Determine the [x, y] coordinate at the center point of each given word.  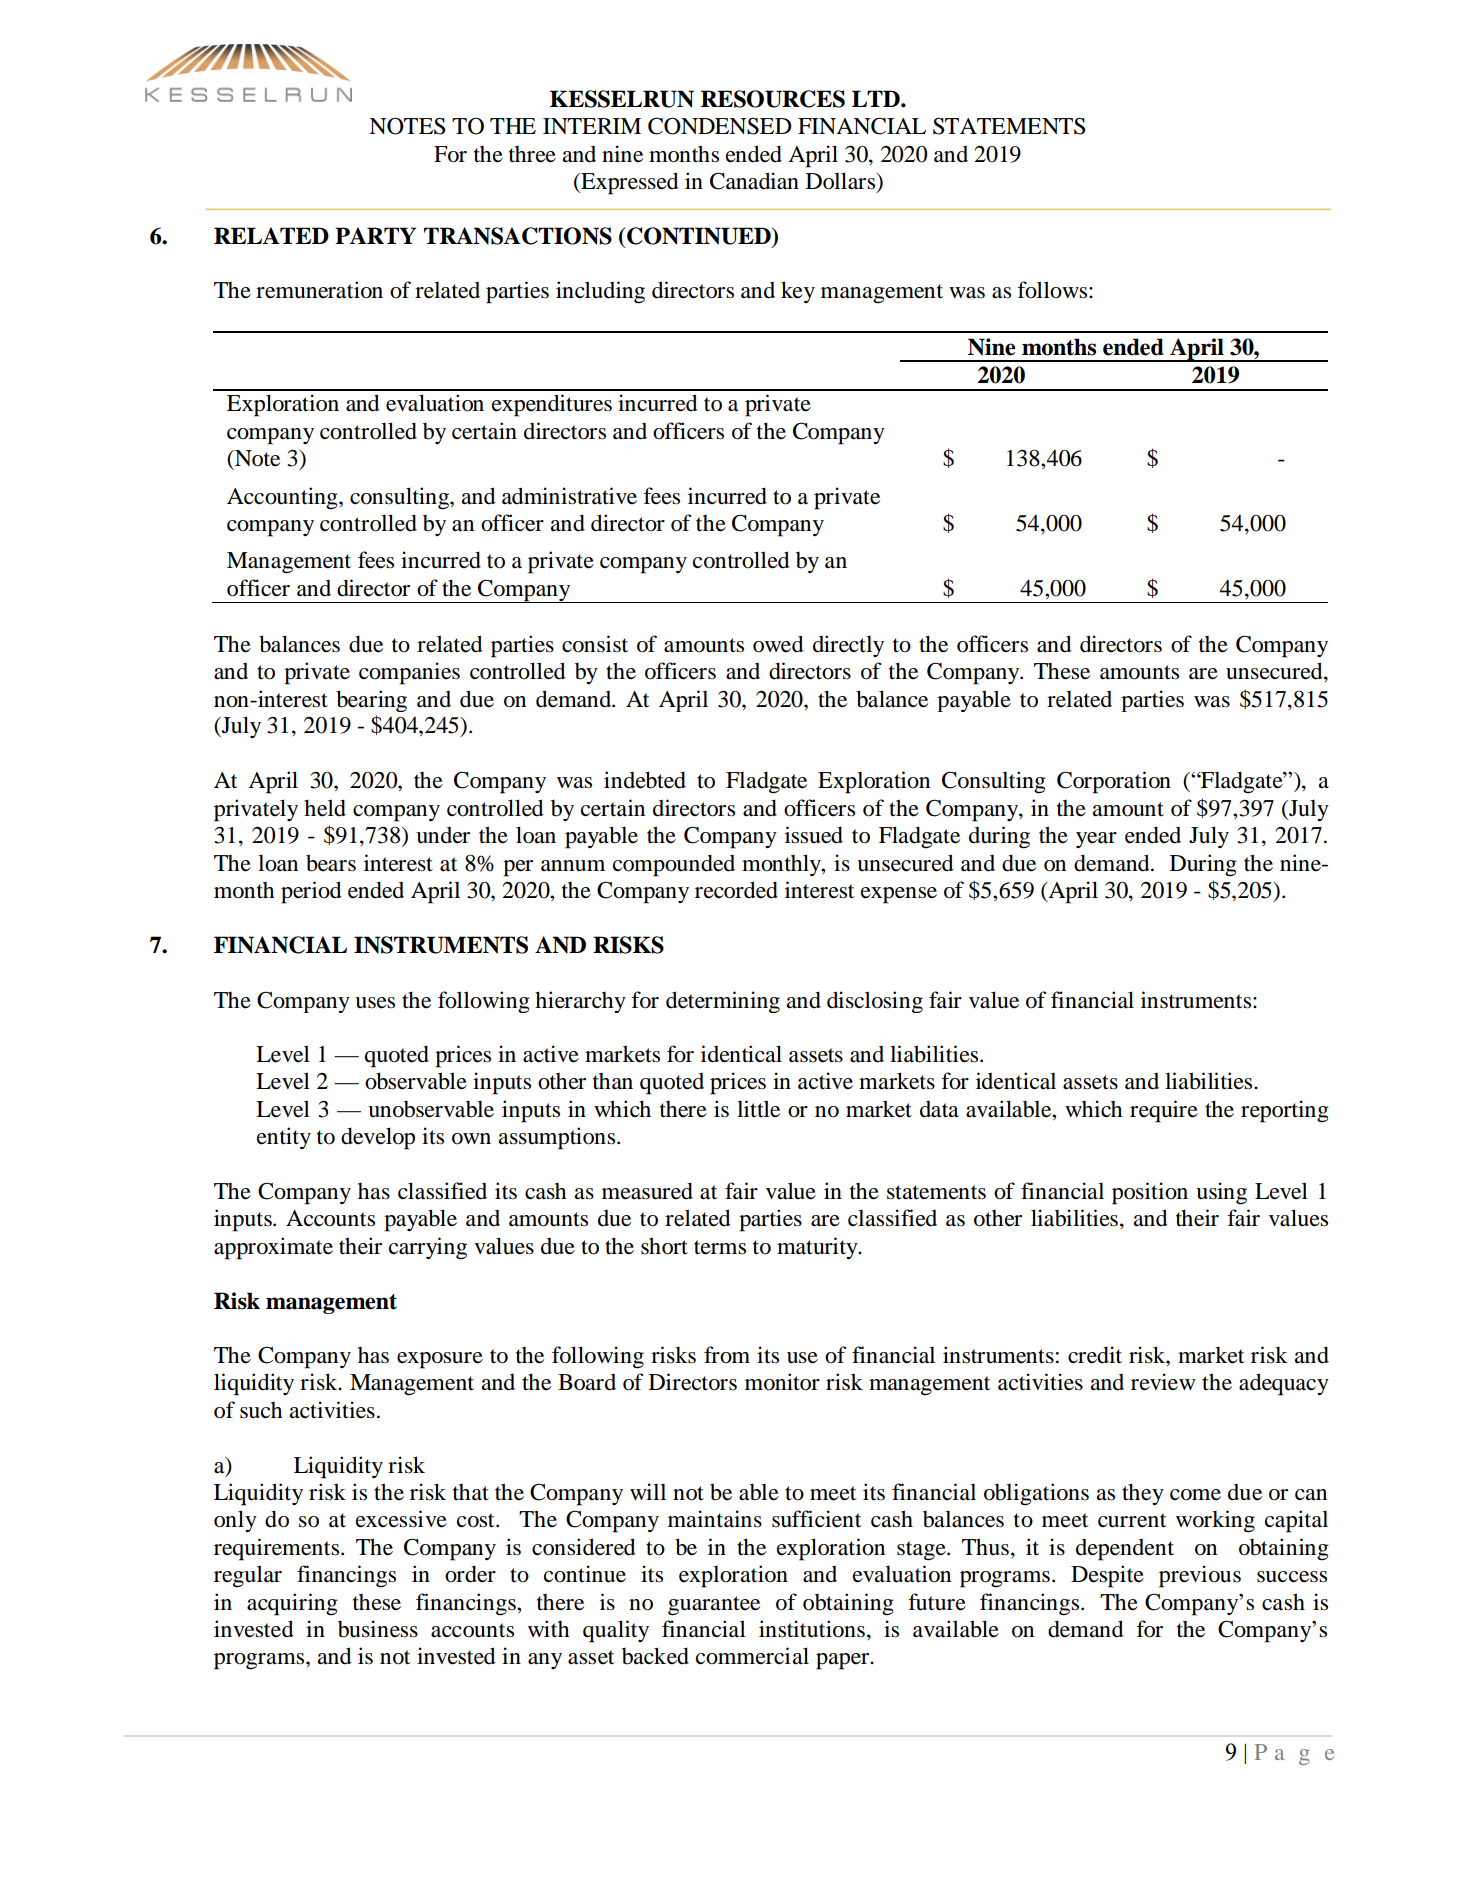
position [1150, 1193]
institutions [812, 1629]
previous [1200, 1576]
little [758, 1109]
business [378, 1629]
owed [778, 644]
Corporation [1114, 782]
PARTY [375, 235]
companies [409, 673]
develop [378, 1138]
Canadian [754, 181]
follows [1053, 290]
